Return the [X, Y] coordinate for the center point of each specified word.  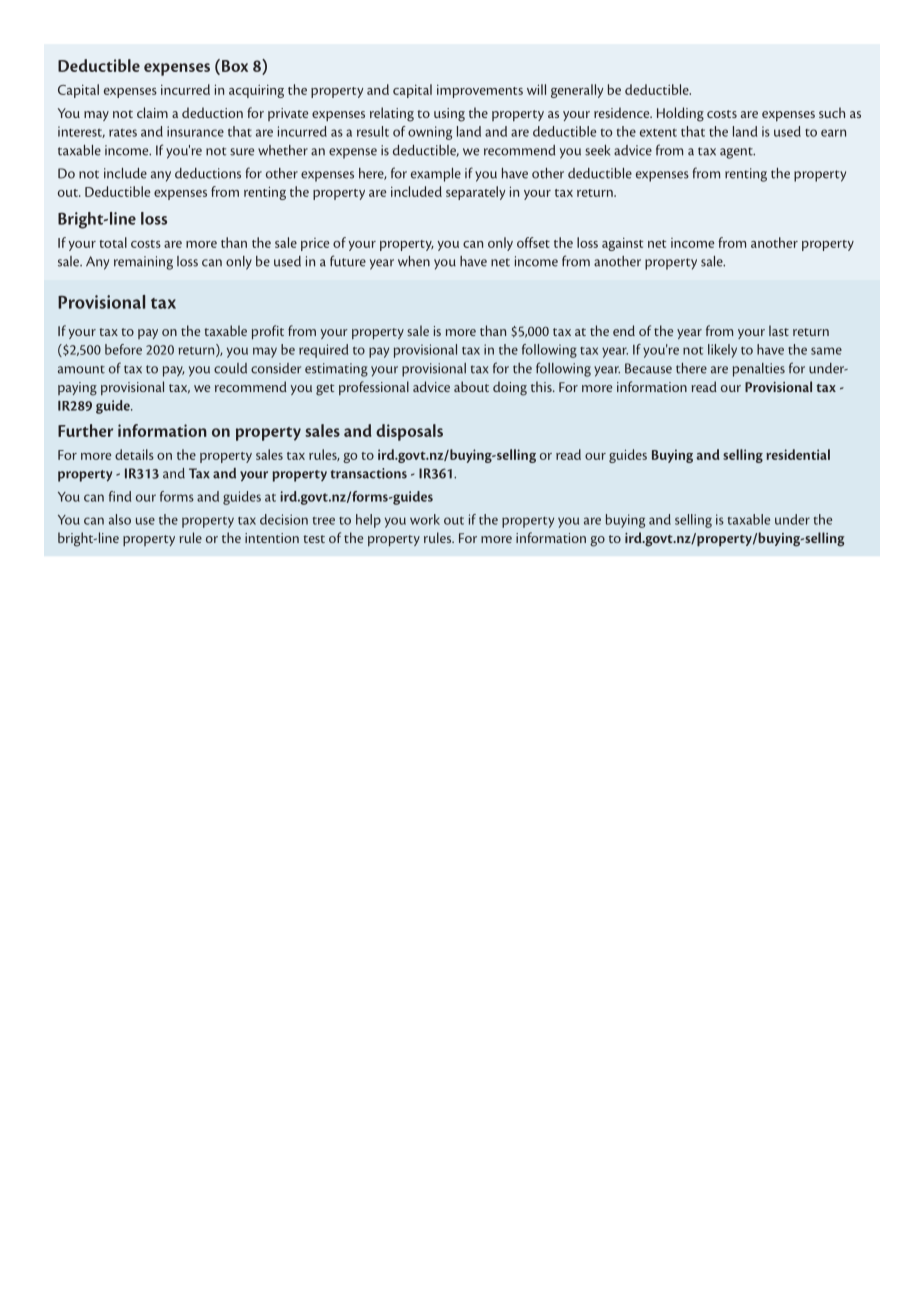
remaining [143, 263]
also [120, 519]
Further [85, 430]
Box [235, 66]
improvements [480, 91]
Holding [680, 114]
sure [242, 152]
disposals [409, 432]
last [779, 330]
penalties [759, 370]
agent [737, 153]
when [414, 261]
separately [476, 193]
